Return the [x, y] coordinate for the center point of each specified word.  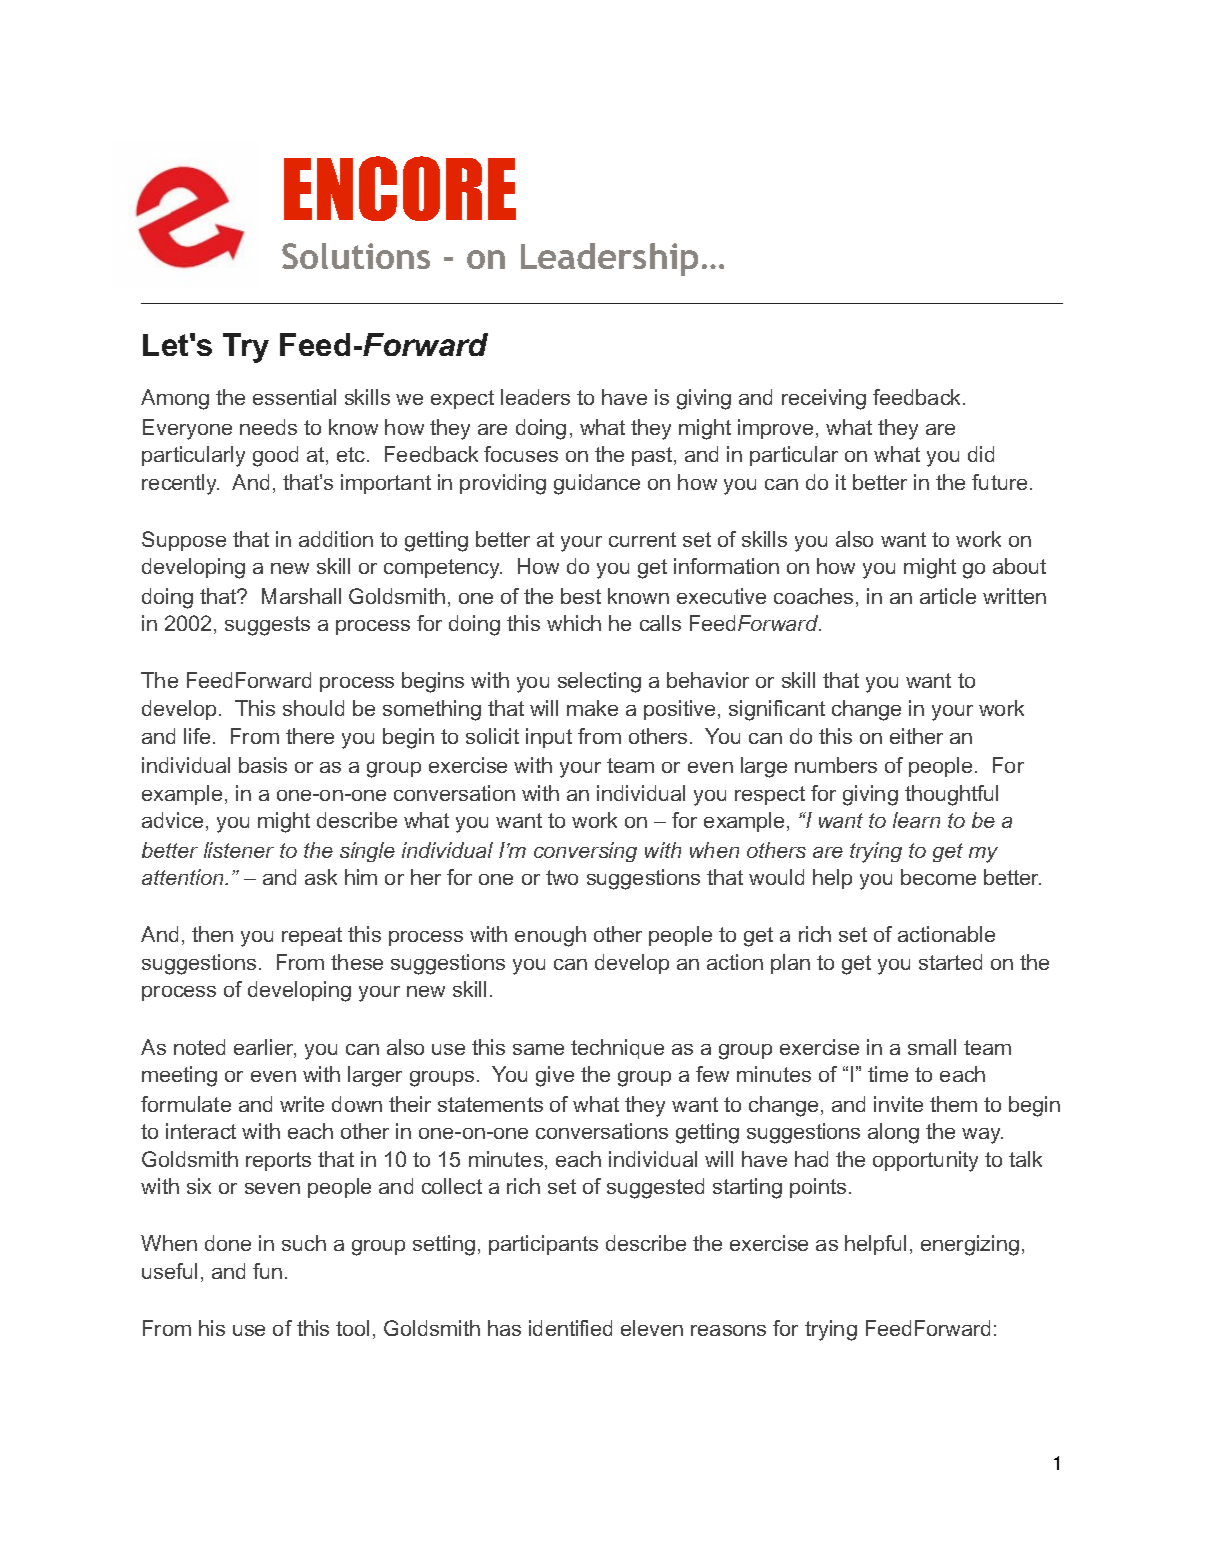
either [916, 736]
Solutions [356, 256]
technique [617, 1049]
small [932, 1047]
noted [199, 1047]
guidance [597, 484]
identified [570, 1328]
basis [263, 765]
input [549, 738]
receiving [824, 399]
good [275, 456]
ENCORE [400, 188]
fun [267, 1271]
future [999, 482]
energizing [970, 1245]
